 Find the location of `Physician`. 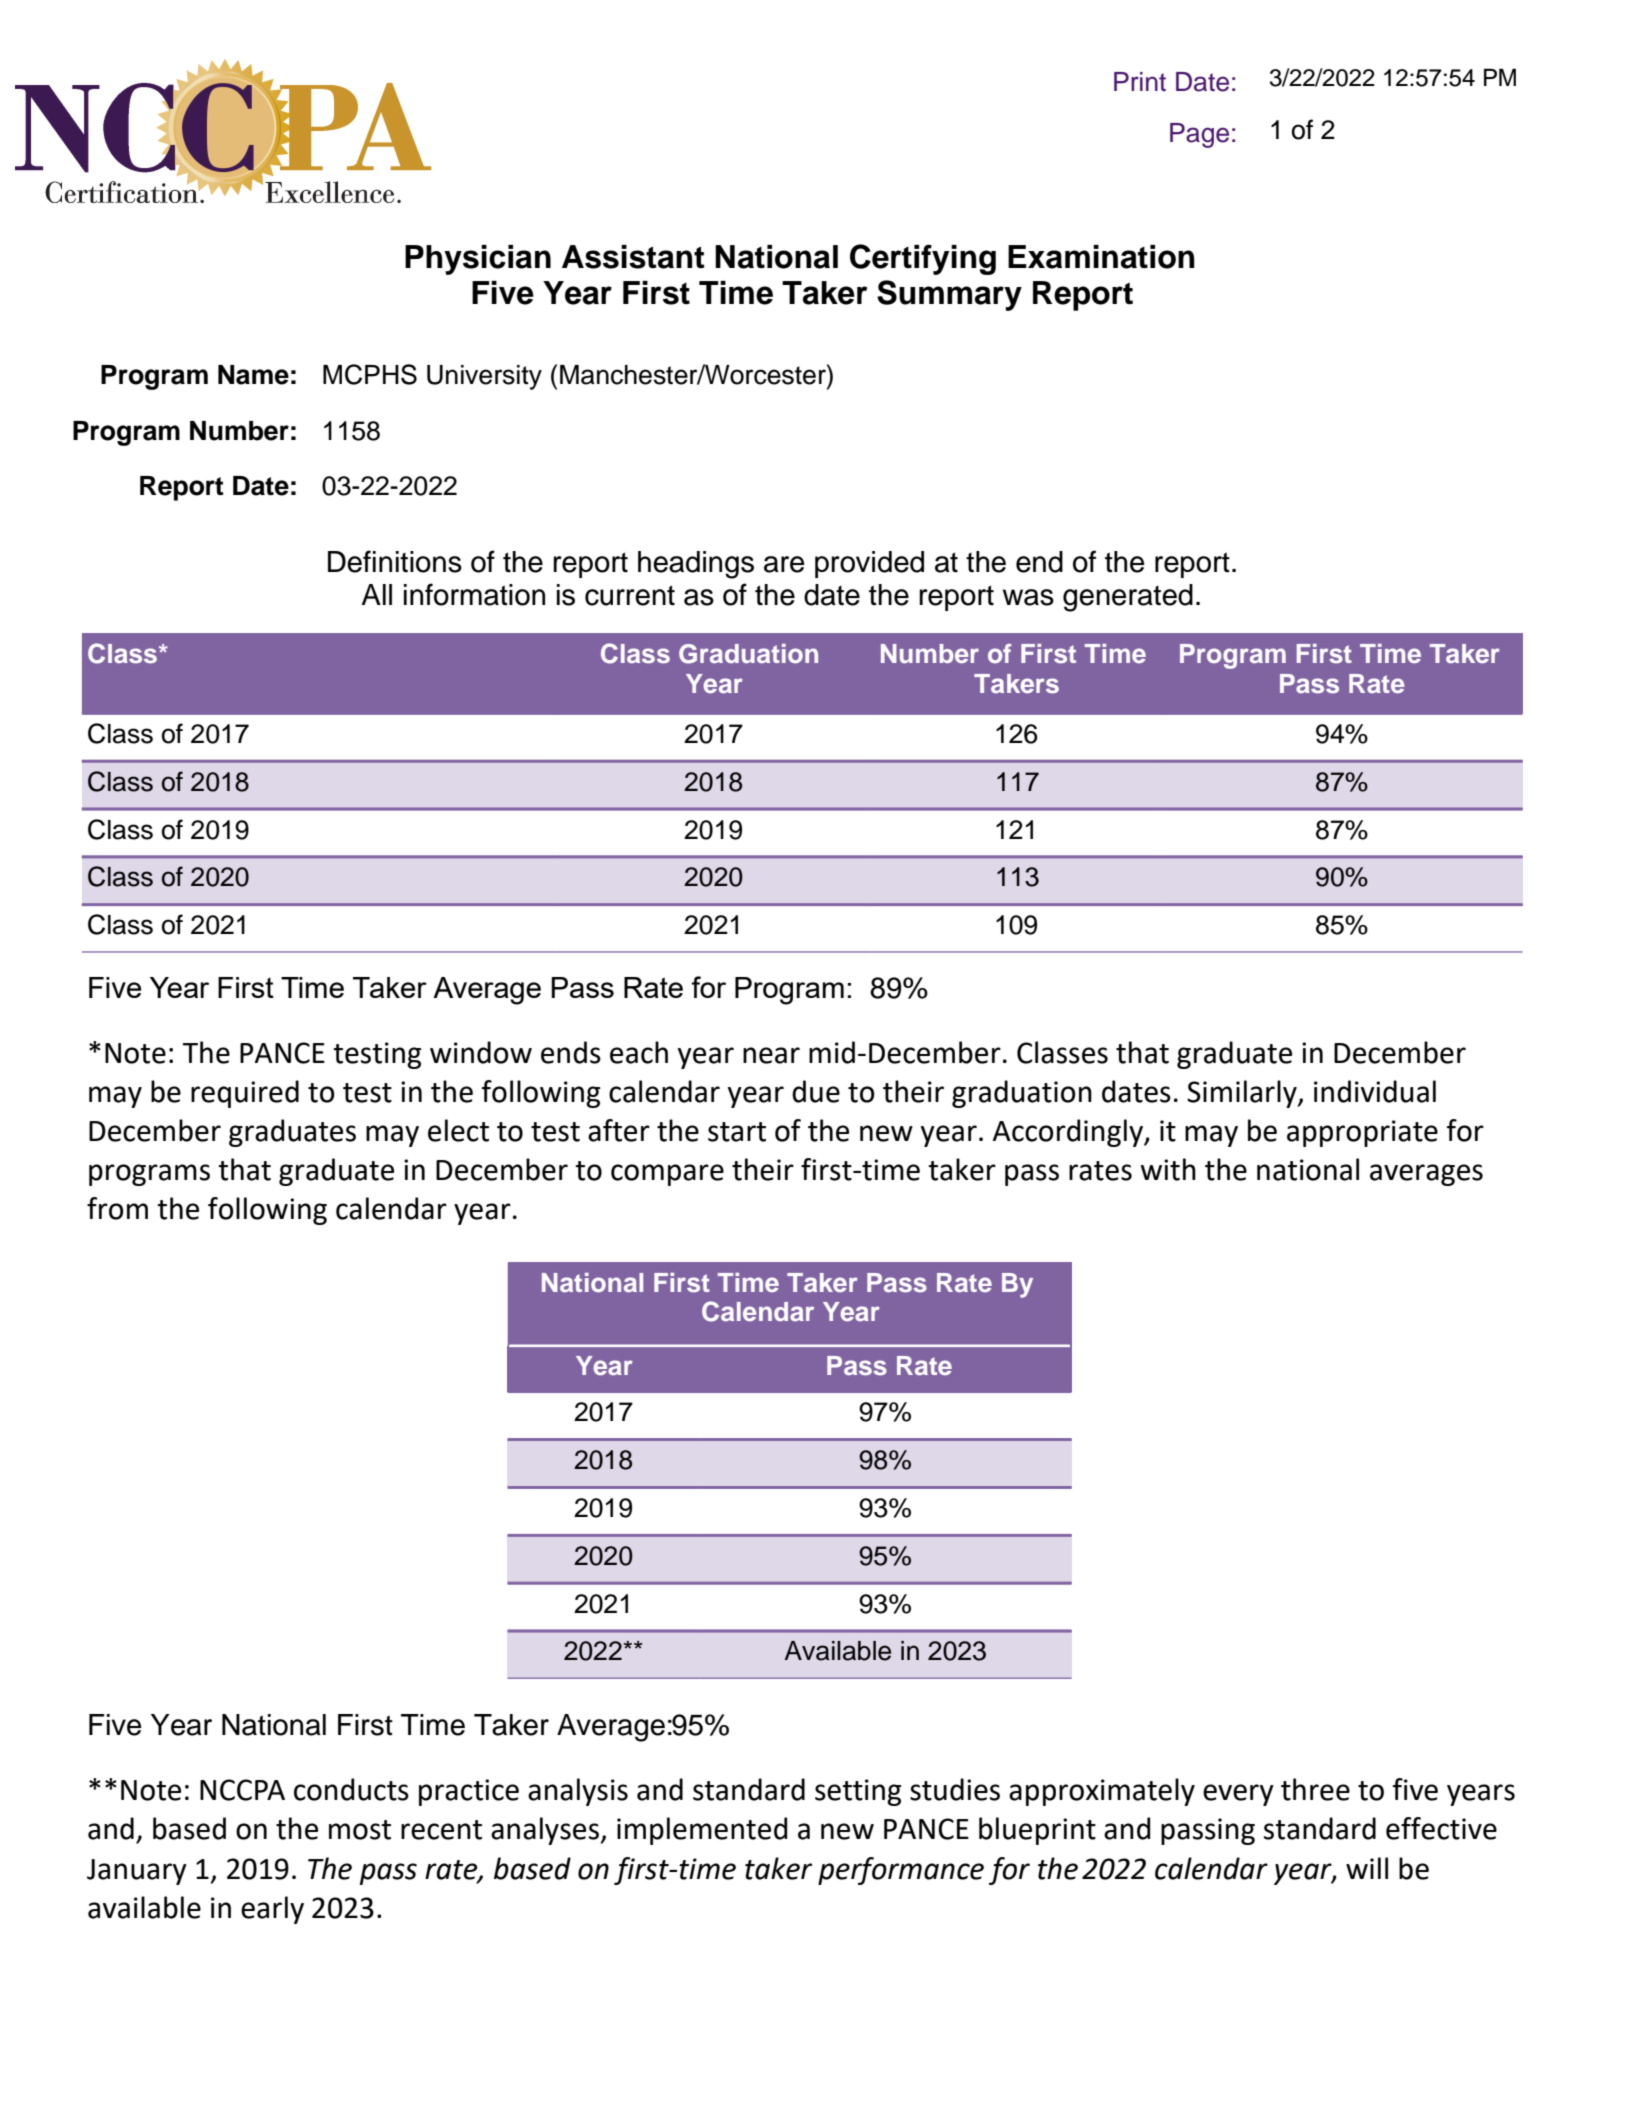

Physician is located at coordinates (478, 260).
